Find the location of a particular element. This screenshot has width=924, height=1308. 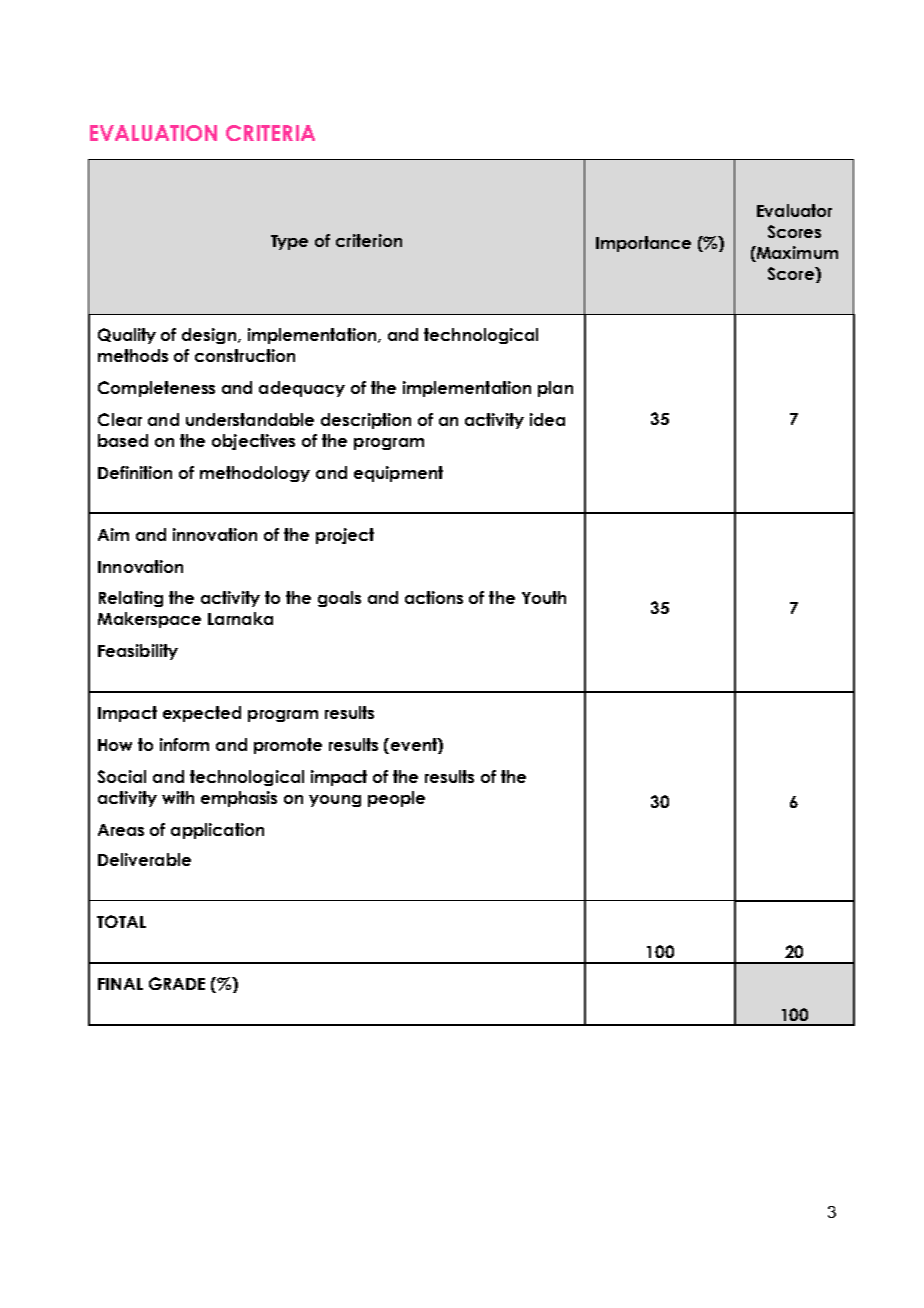

Youth is located at coordinates (544, 597).
